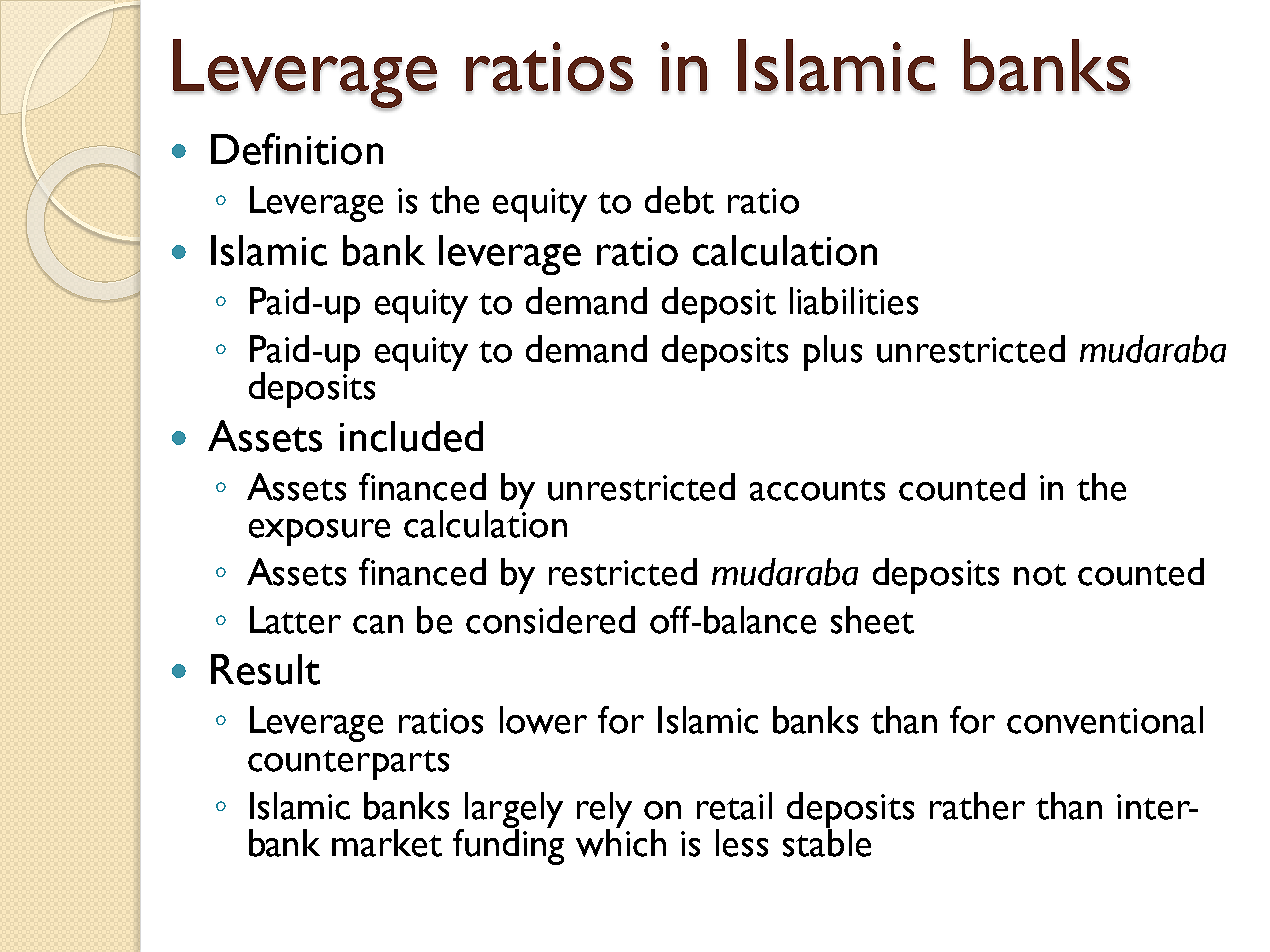  I want to click on counterparts, so click(348, 765).
